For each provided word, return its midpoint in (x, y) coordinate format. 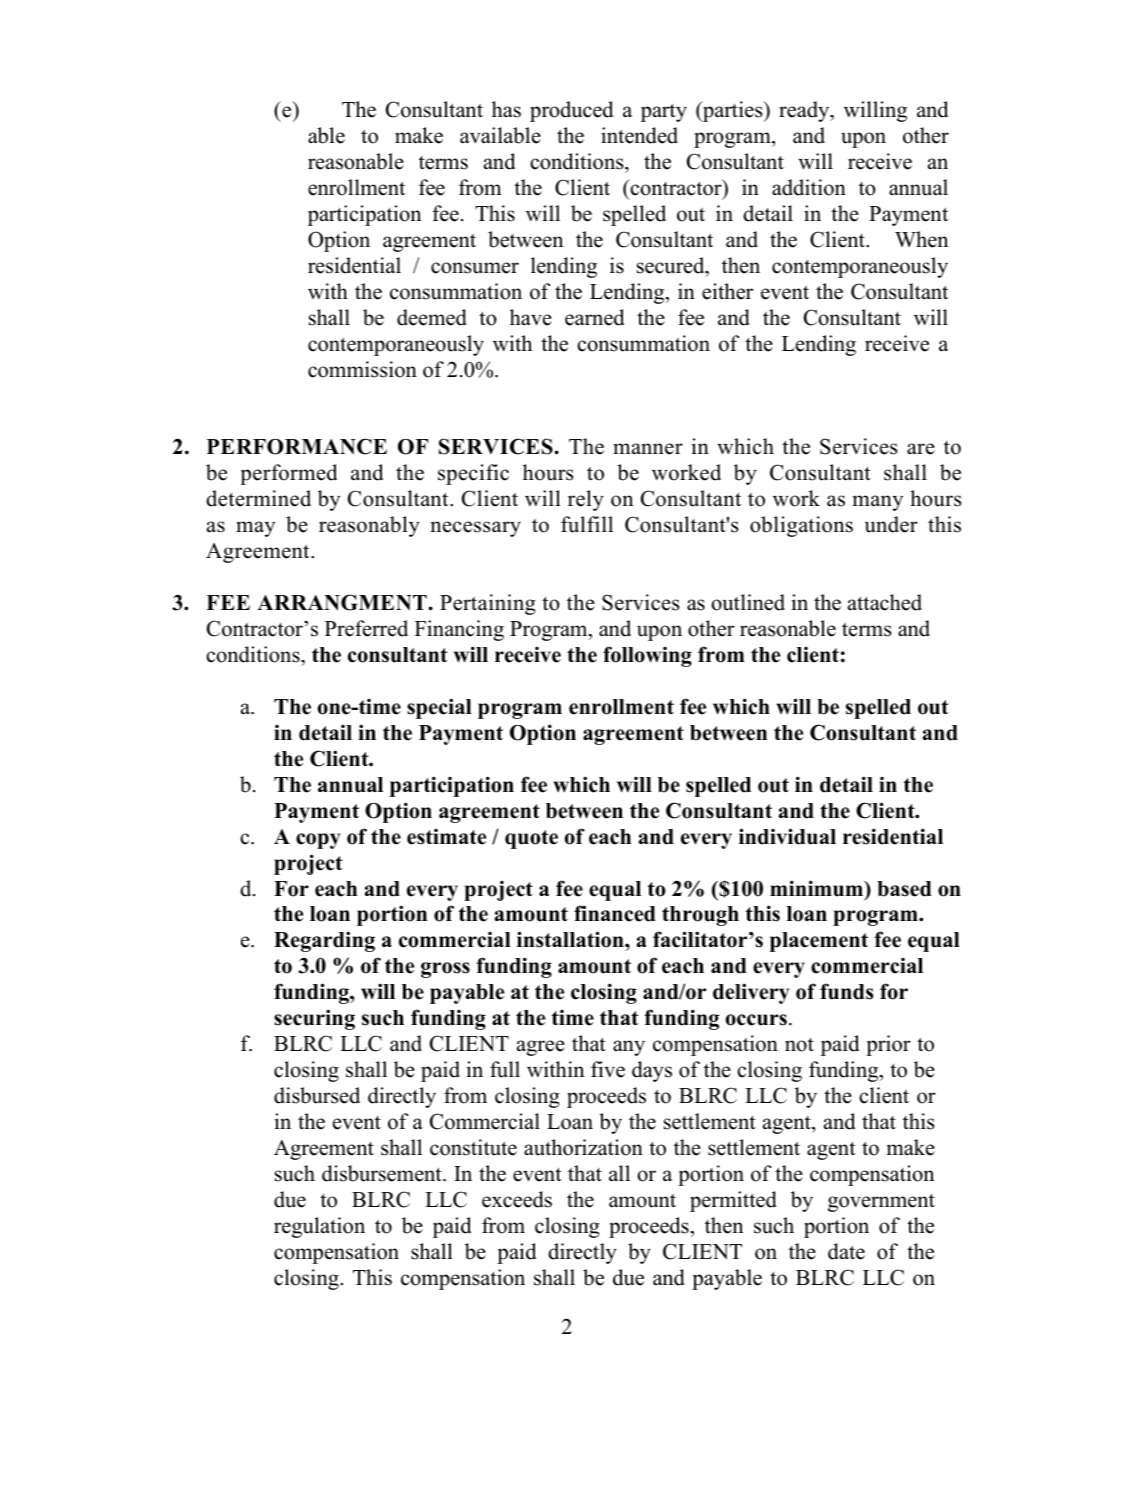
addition (809, 187)
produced (571, 111)
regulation (319, 1227)
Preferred (366, 628)
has (506, 109)
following (647, 656)
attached (885, 602)
